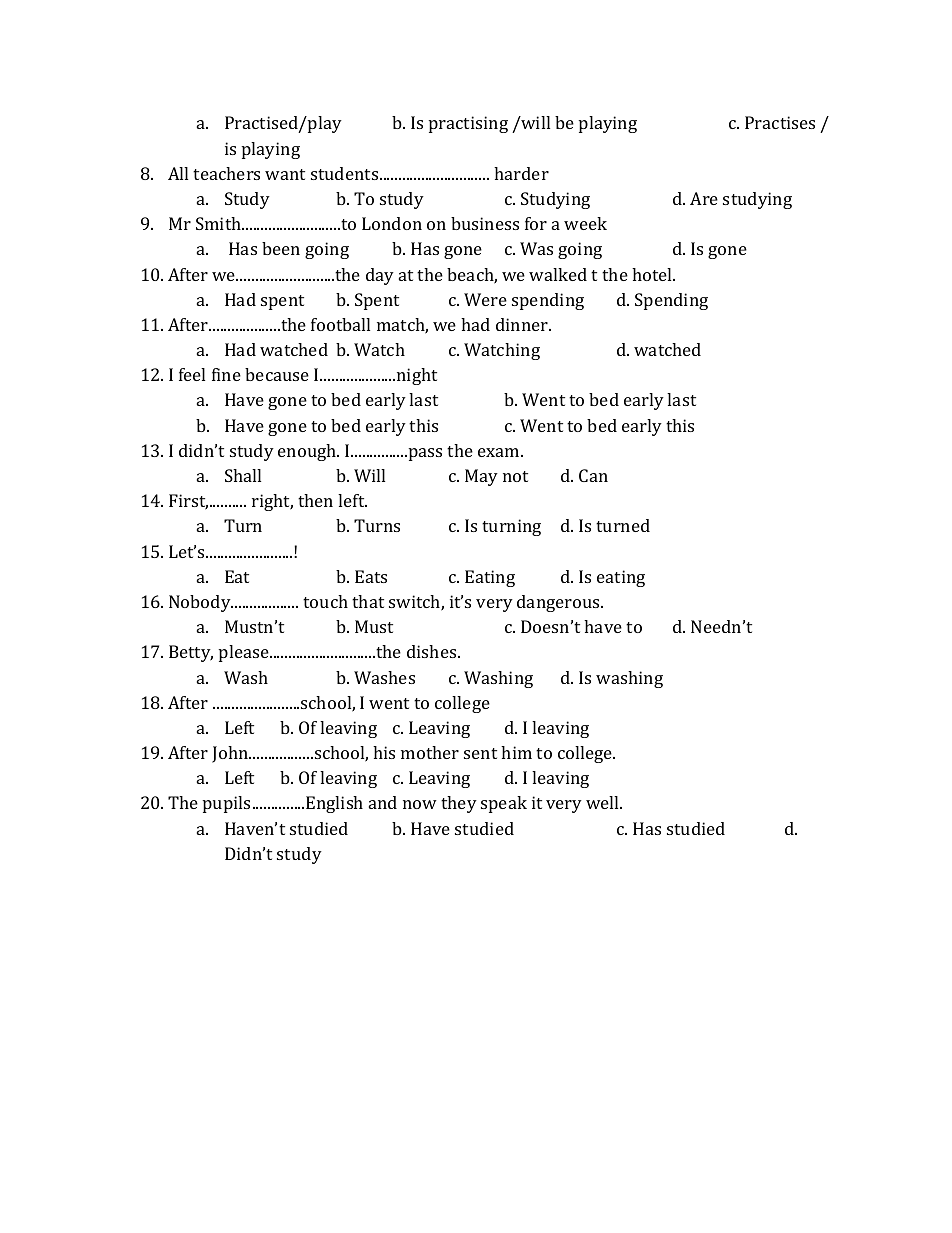 The width and height of the document is (952, 1233). I want to click on hotel, so click(653, 274).
